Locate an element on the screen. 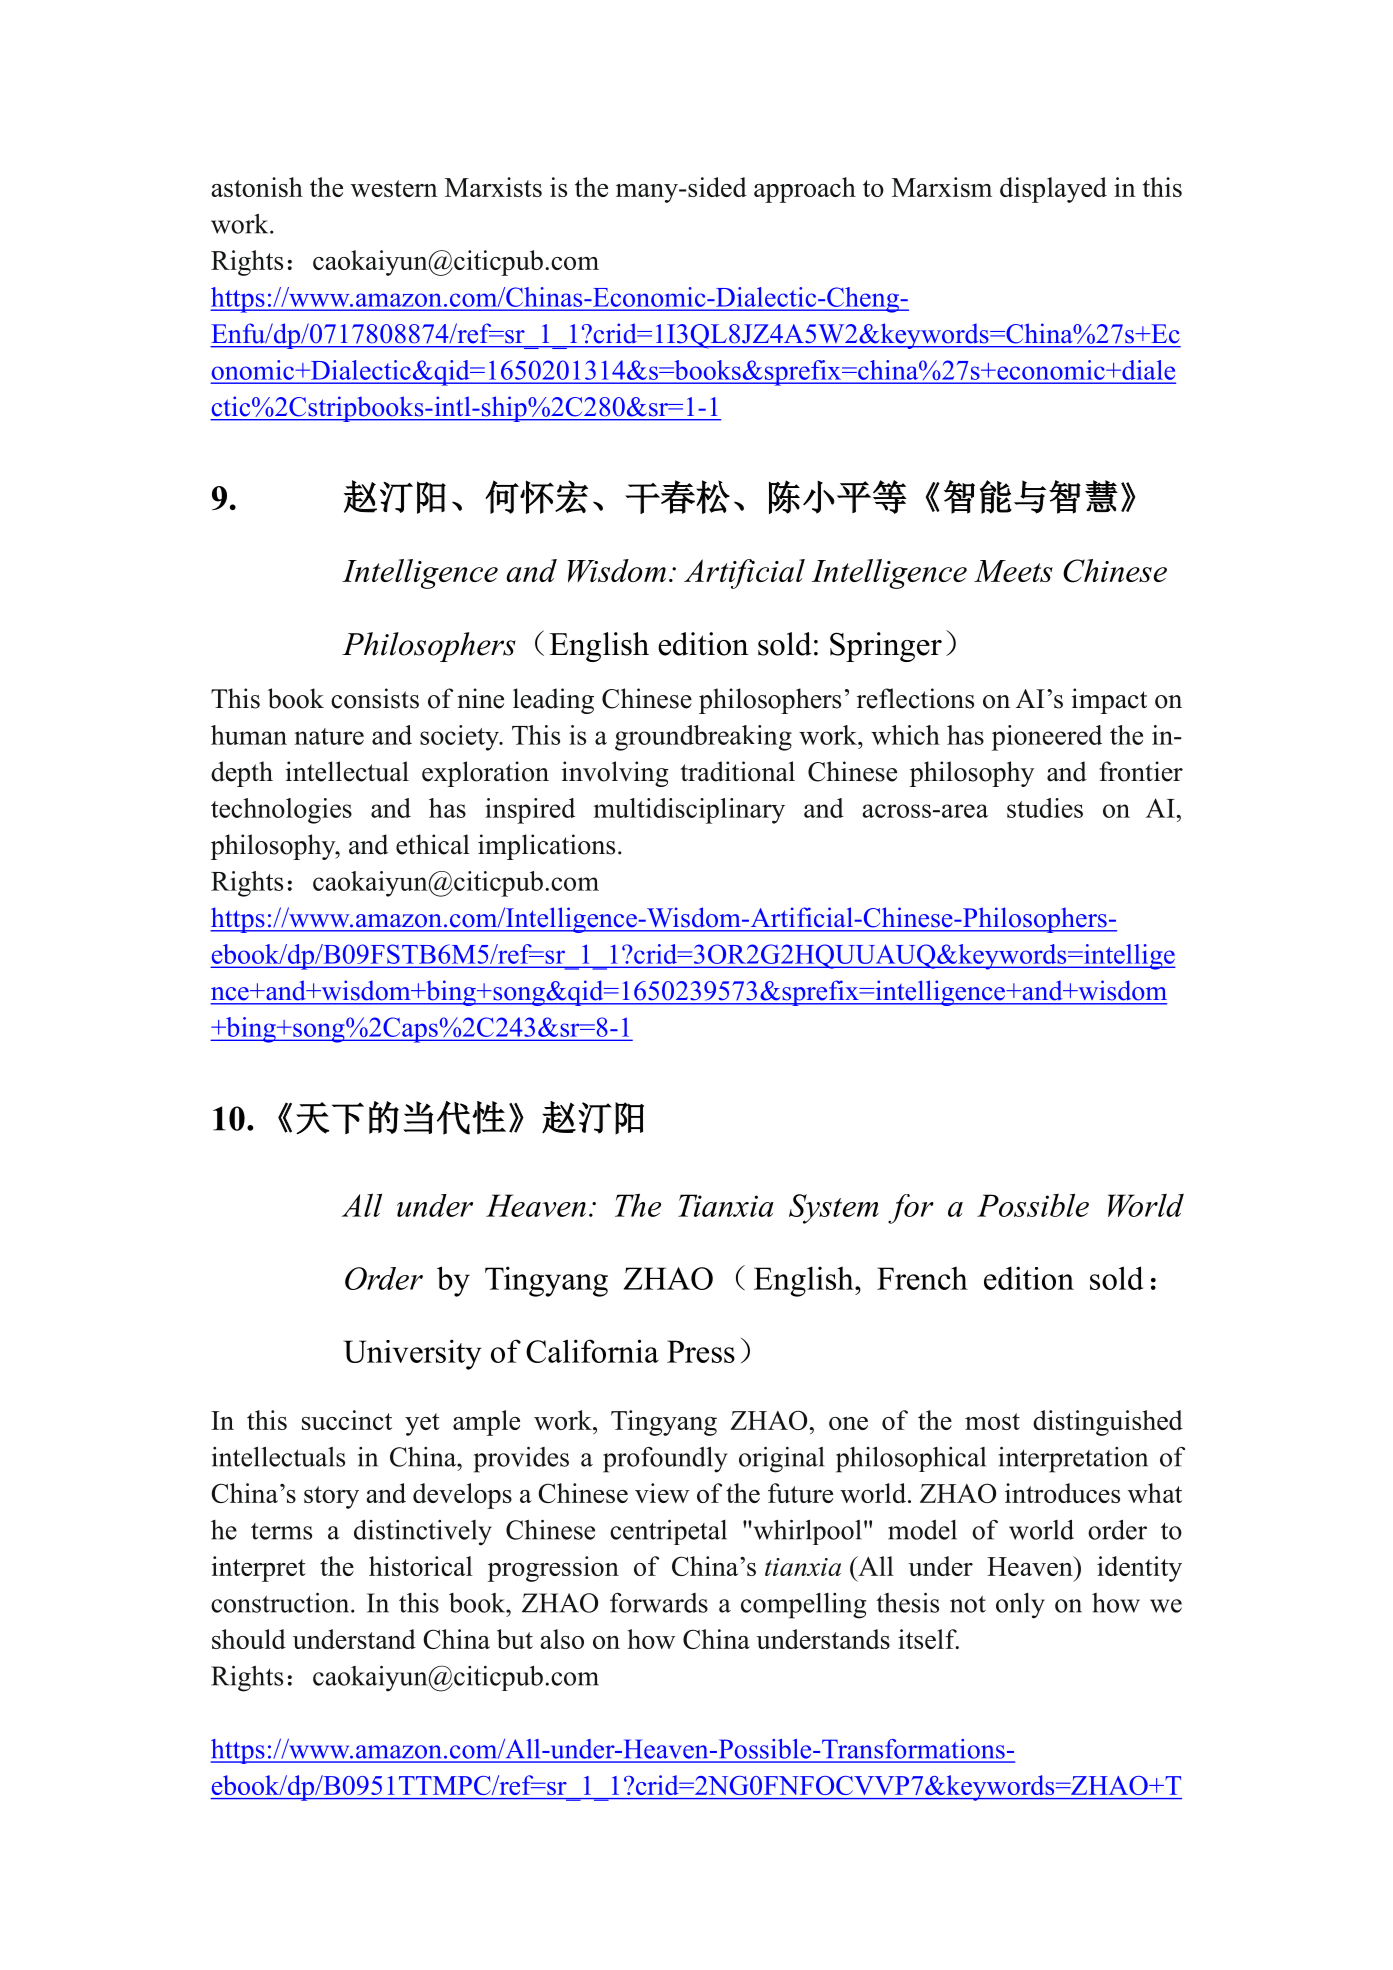 This screenshot has height=1970, width=1393. University is located at coordinates (412, 1354).
